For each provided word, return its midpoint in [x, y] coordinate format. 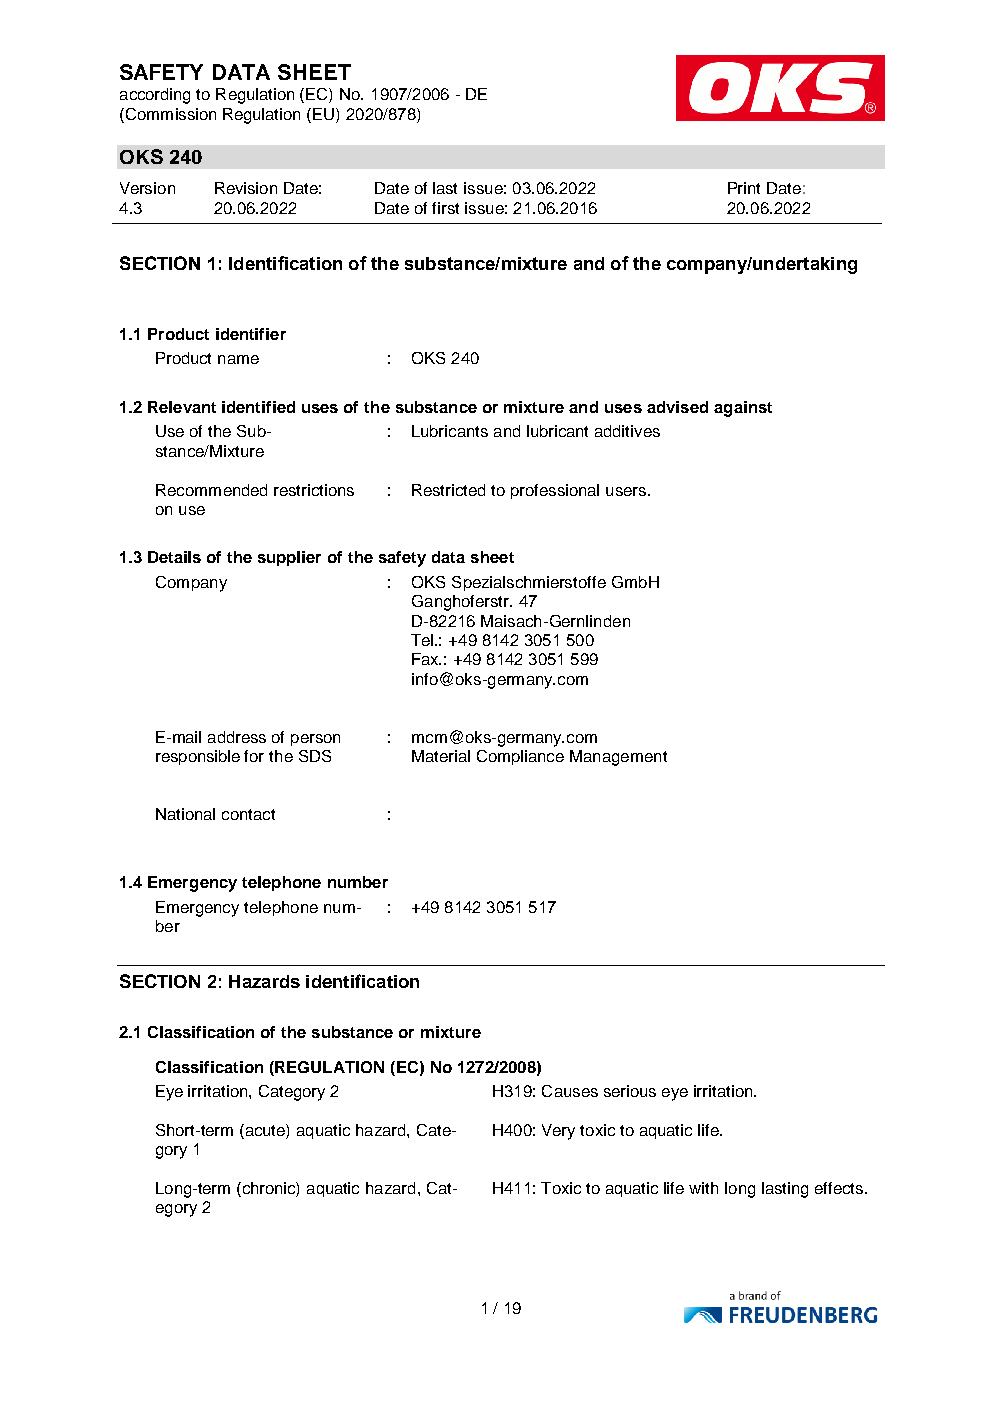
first [445, 208]
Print [744, 188]
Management [618, 758]
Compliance [520, 757]
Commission [169, 114]
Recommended [211, 490]
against [743, 409]
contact [248, 814]
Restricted [448, 490]
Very [558, 1132]
